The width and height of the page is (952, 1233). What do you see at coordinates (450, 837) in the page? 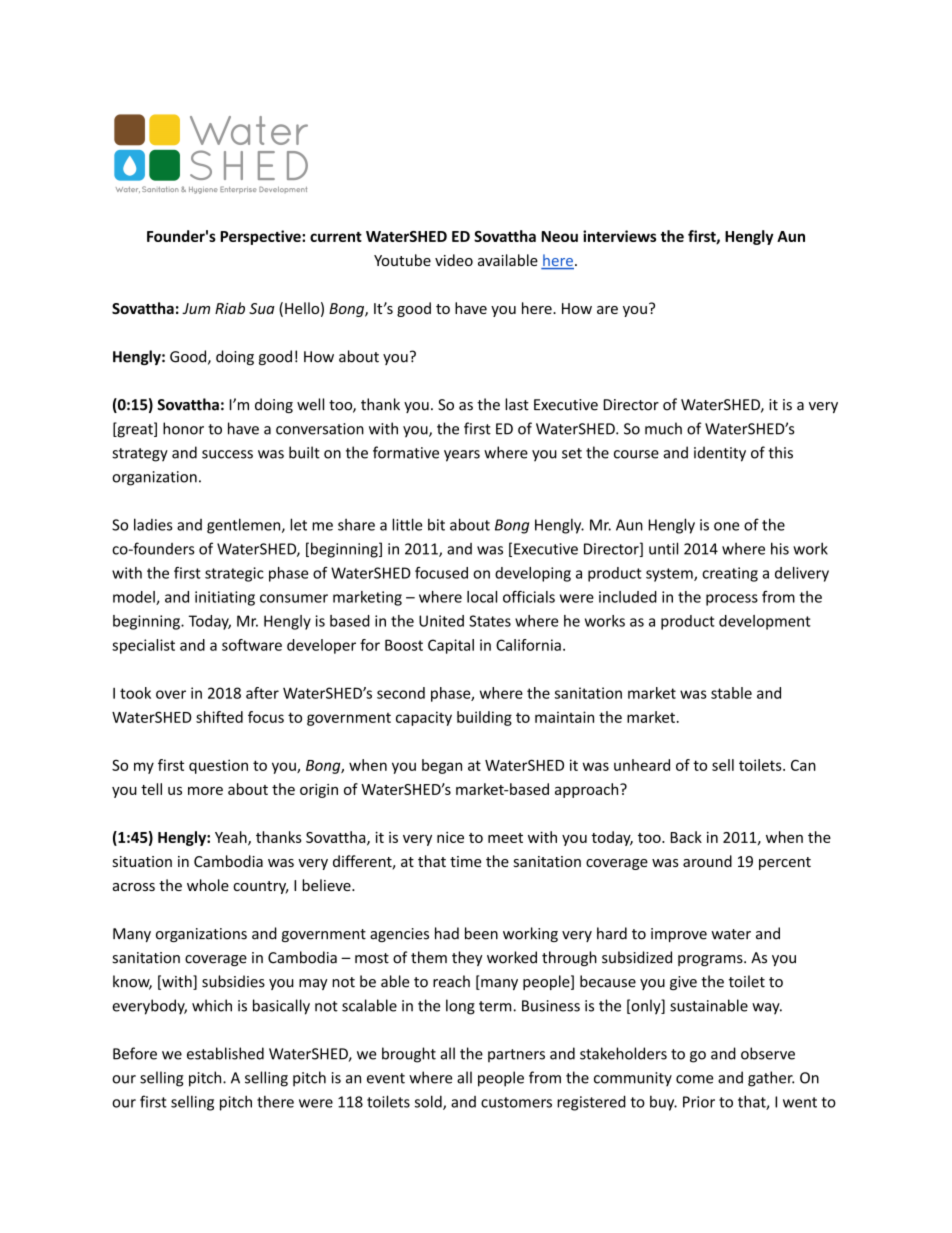
I see `nice` at bounding box center [450, 837].
